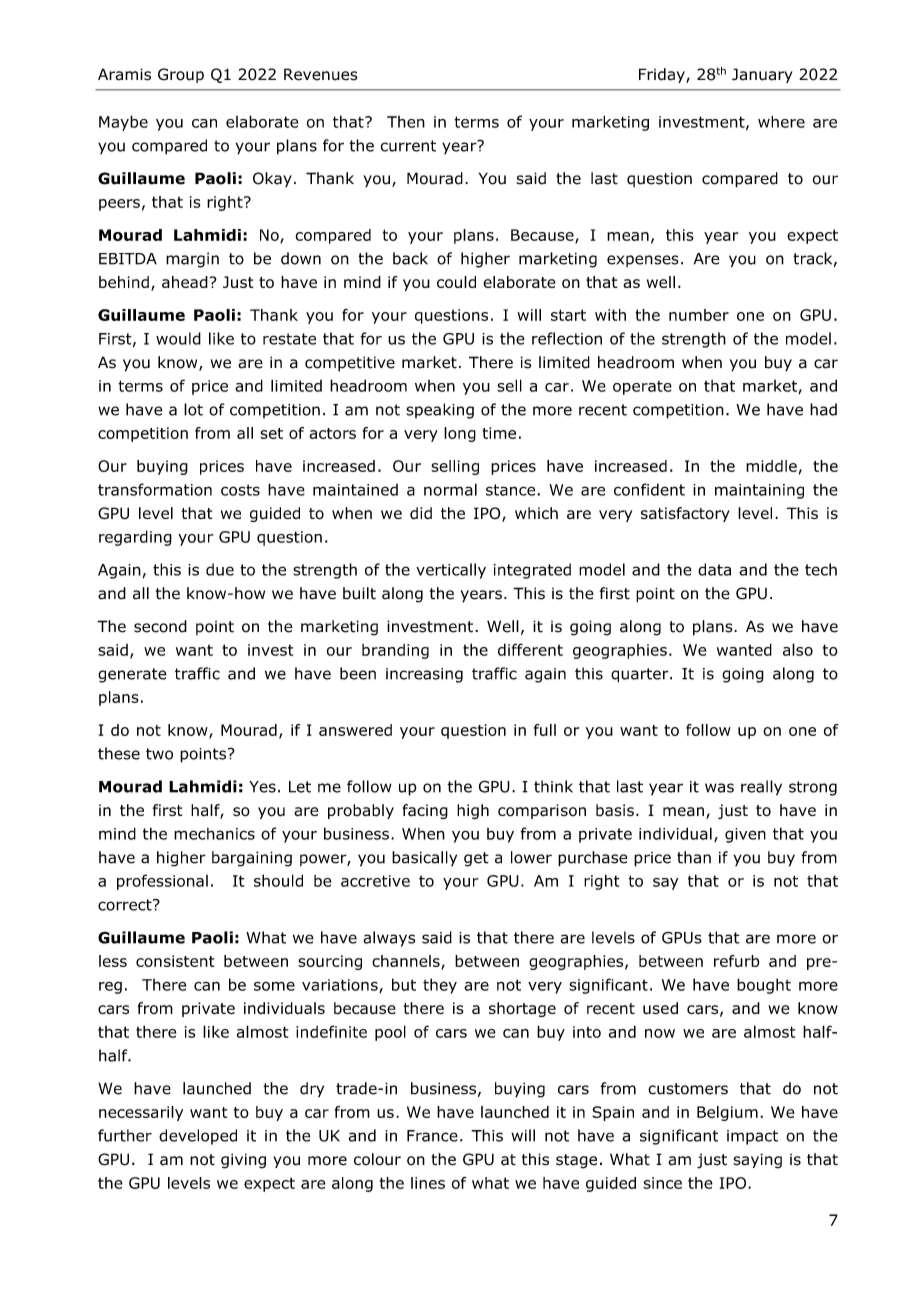  Describe the element at coordinates (499, 433) in the screenshot. I see `time` at that location.
